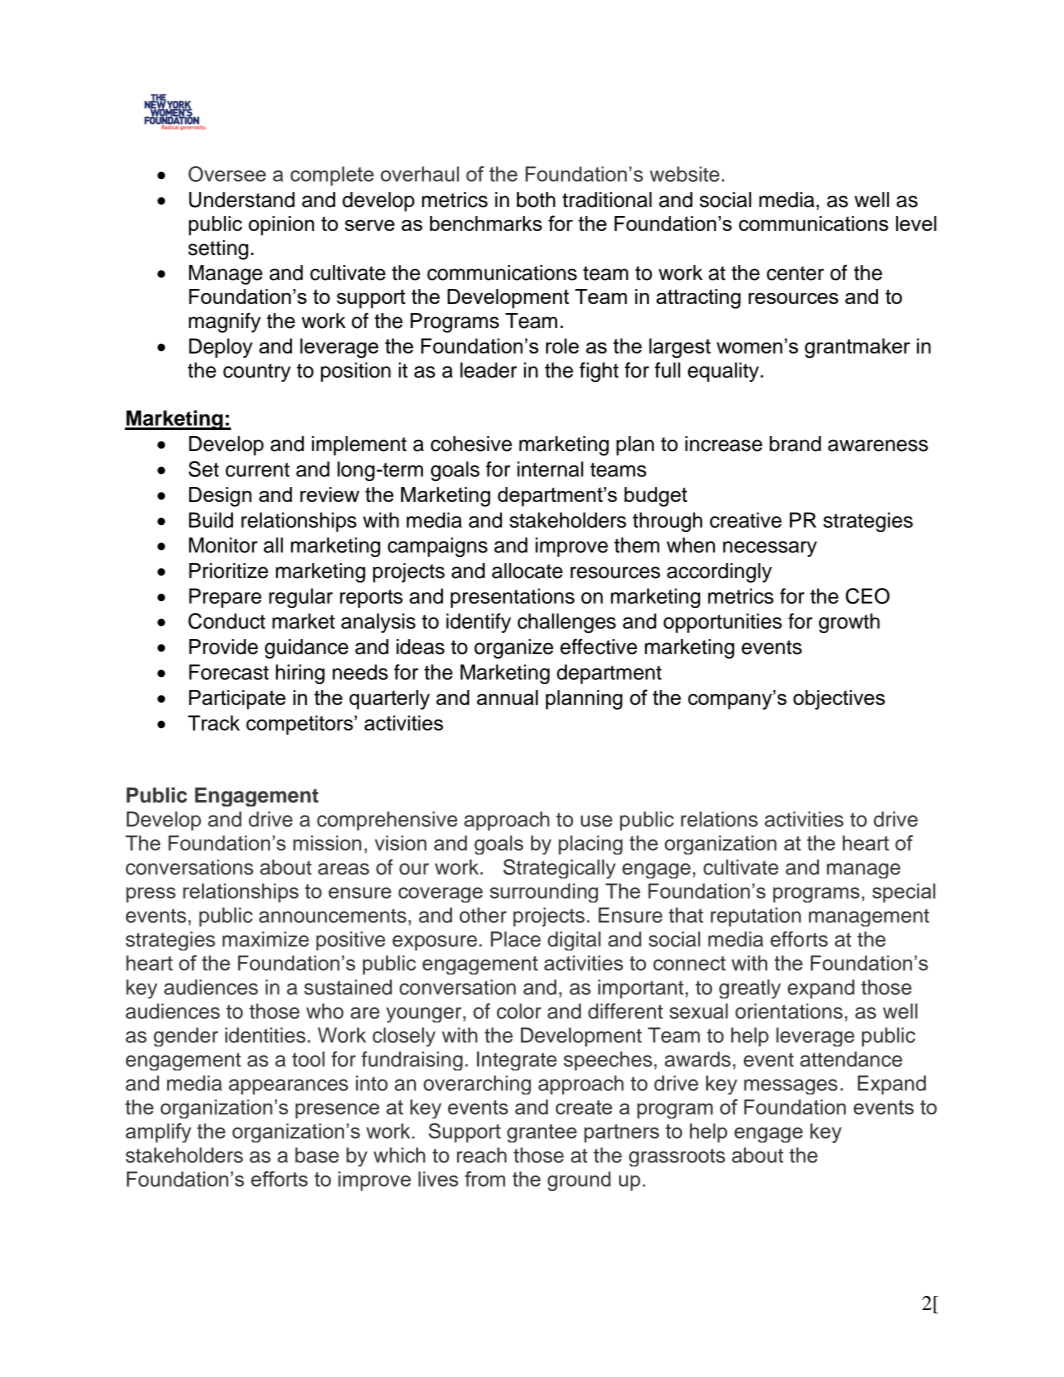 The height and width of the document is (1377, 1064). Describe the element at coordinates (242, 200) in the document. I see `Understand` at that location.
